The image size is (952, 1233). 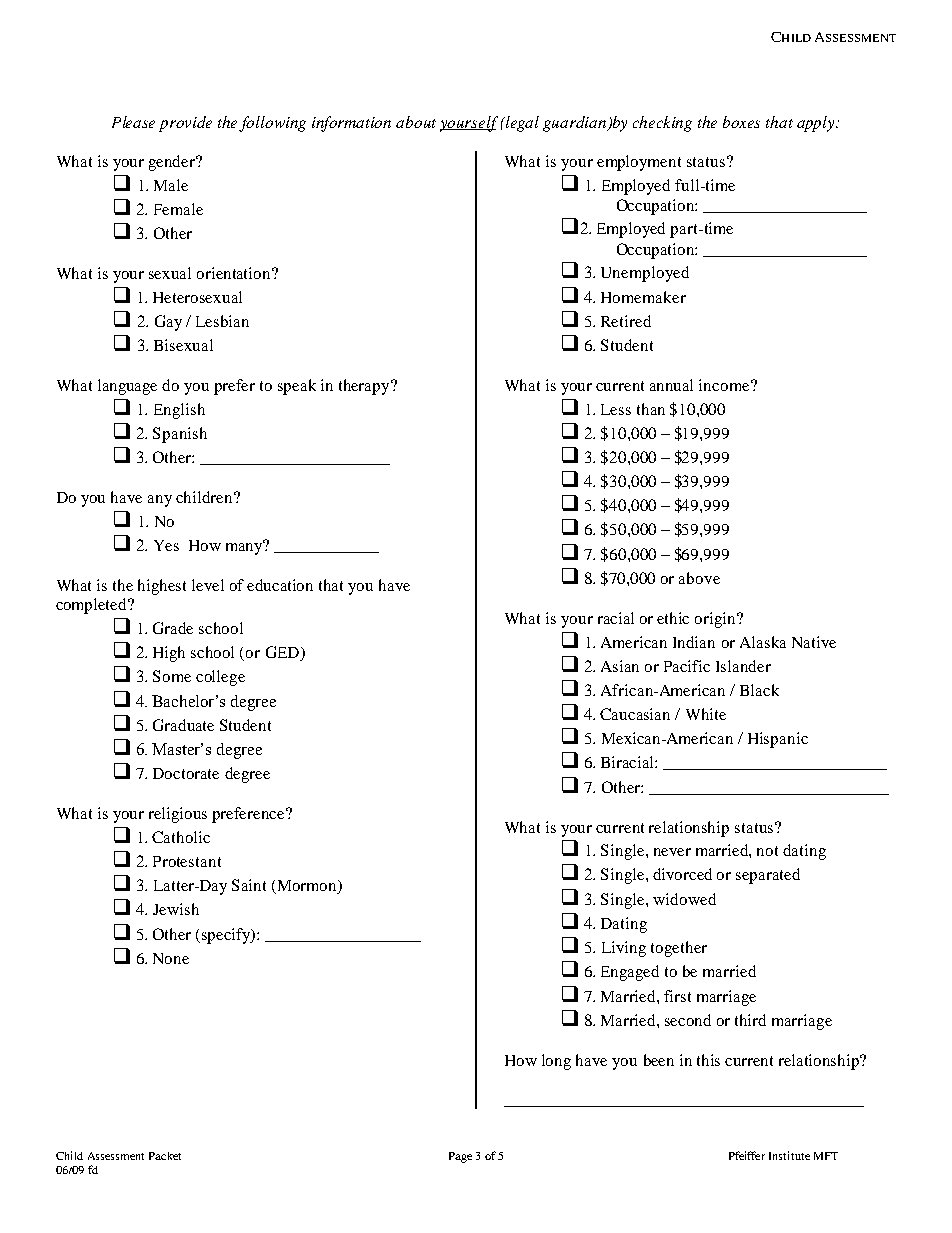 What do you see at coordinates (165, 1156) in the document?
I see `Packet` at bounding box center [165, 1156].
